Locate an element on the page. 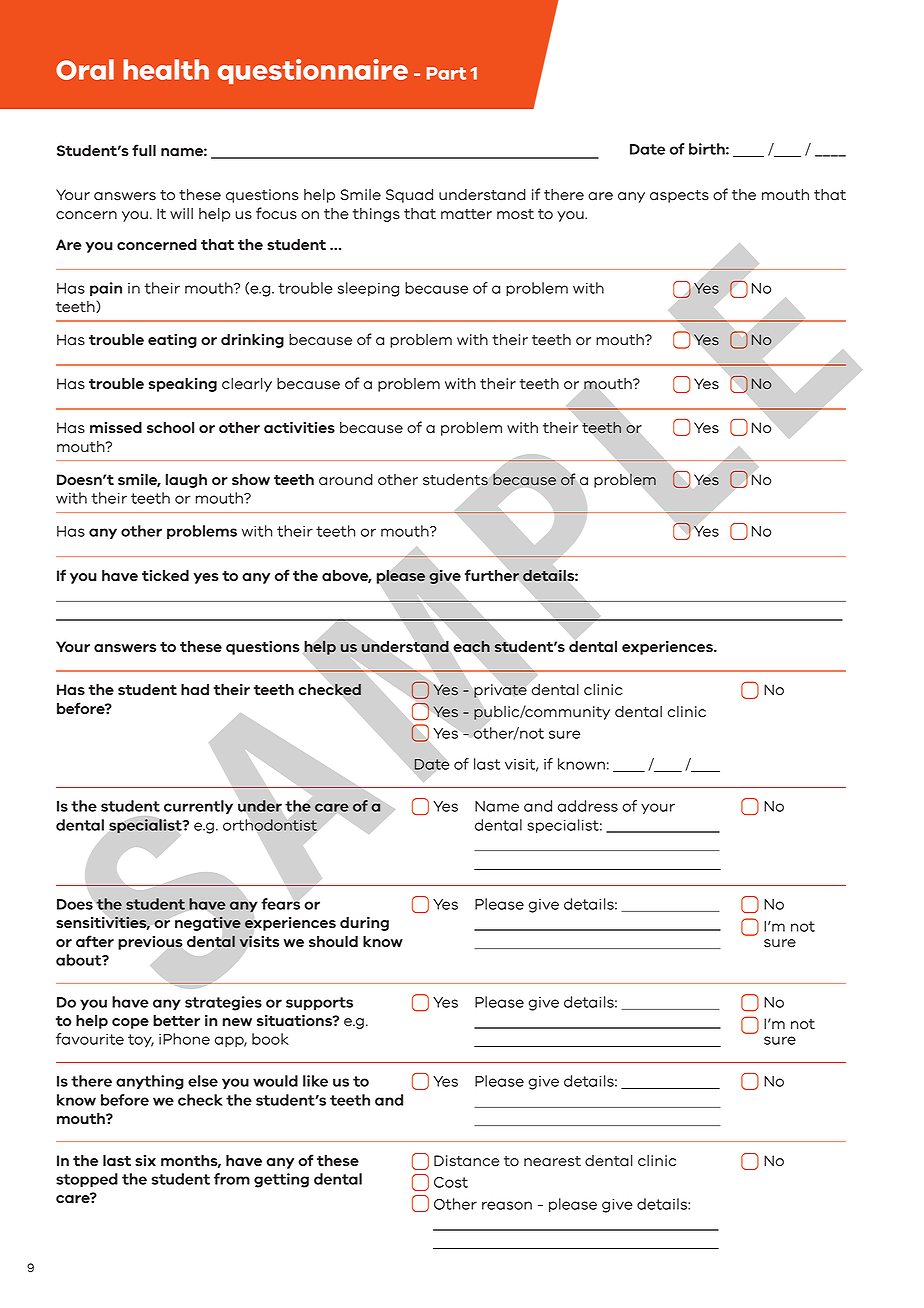 The image size is (924, 1308). private is located at coordinates (499, 691).
